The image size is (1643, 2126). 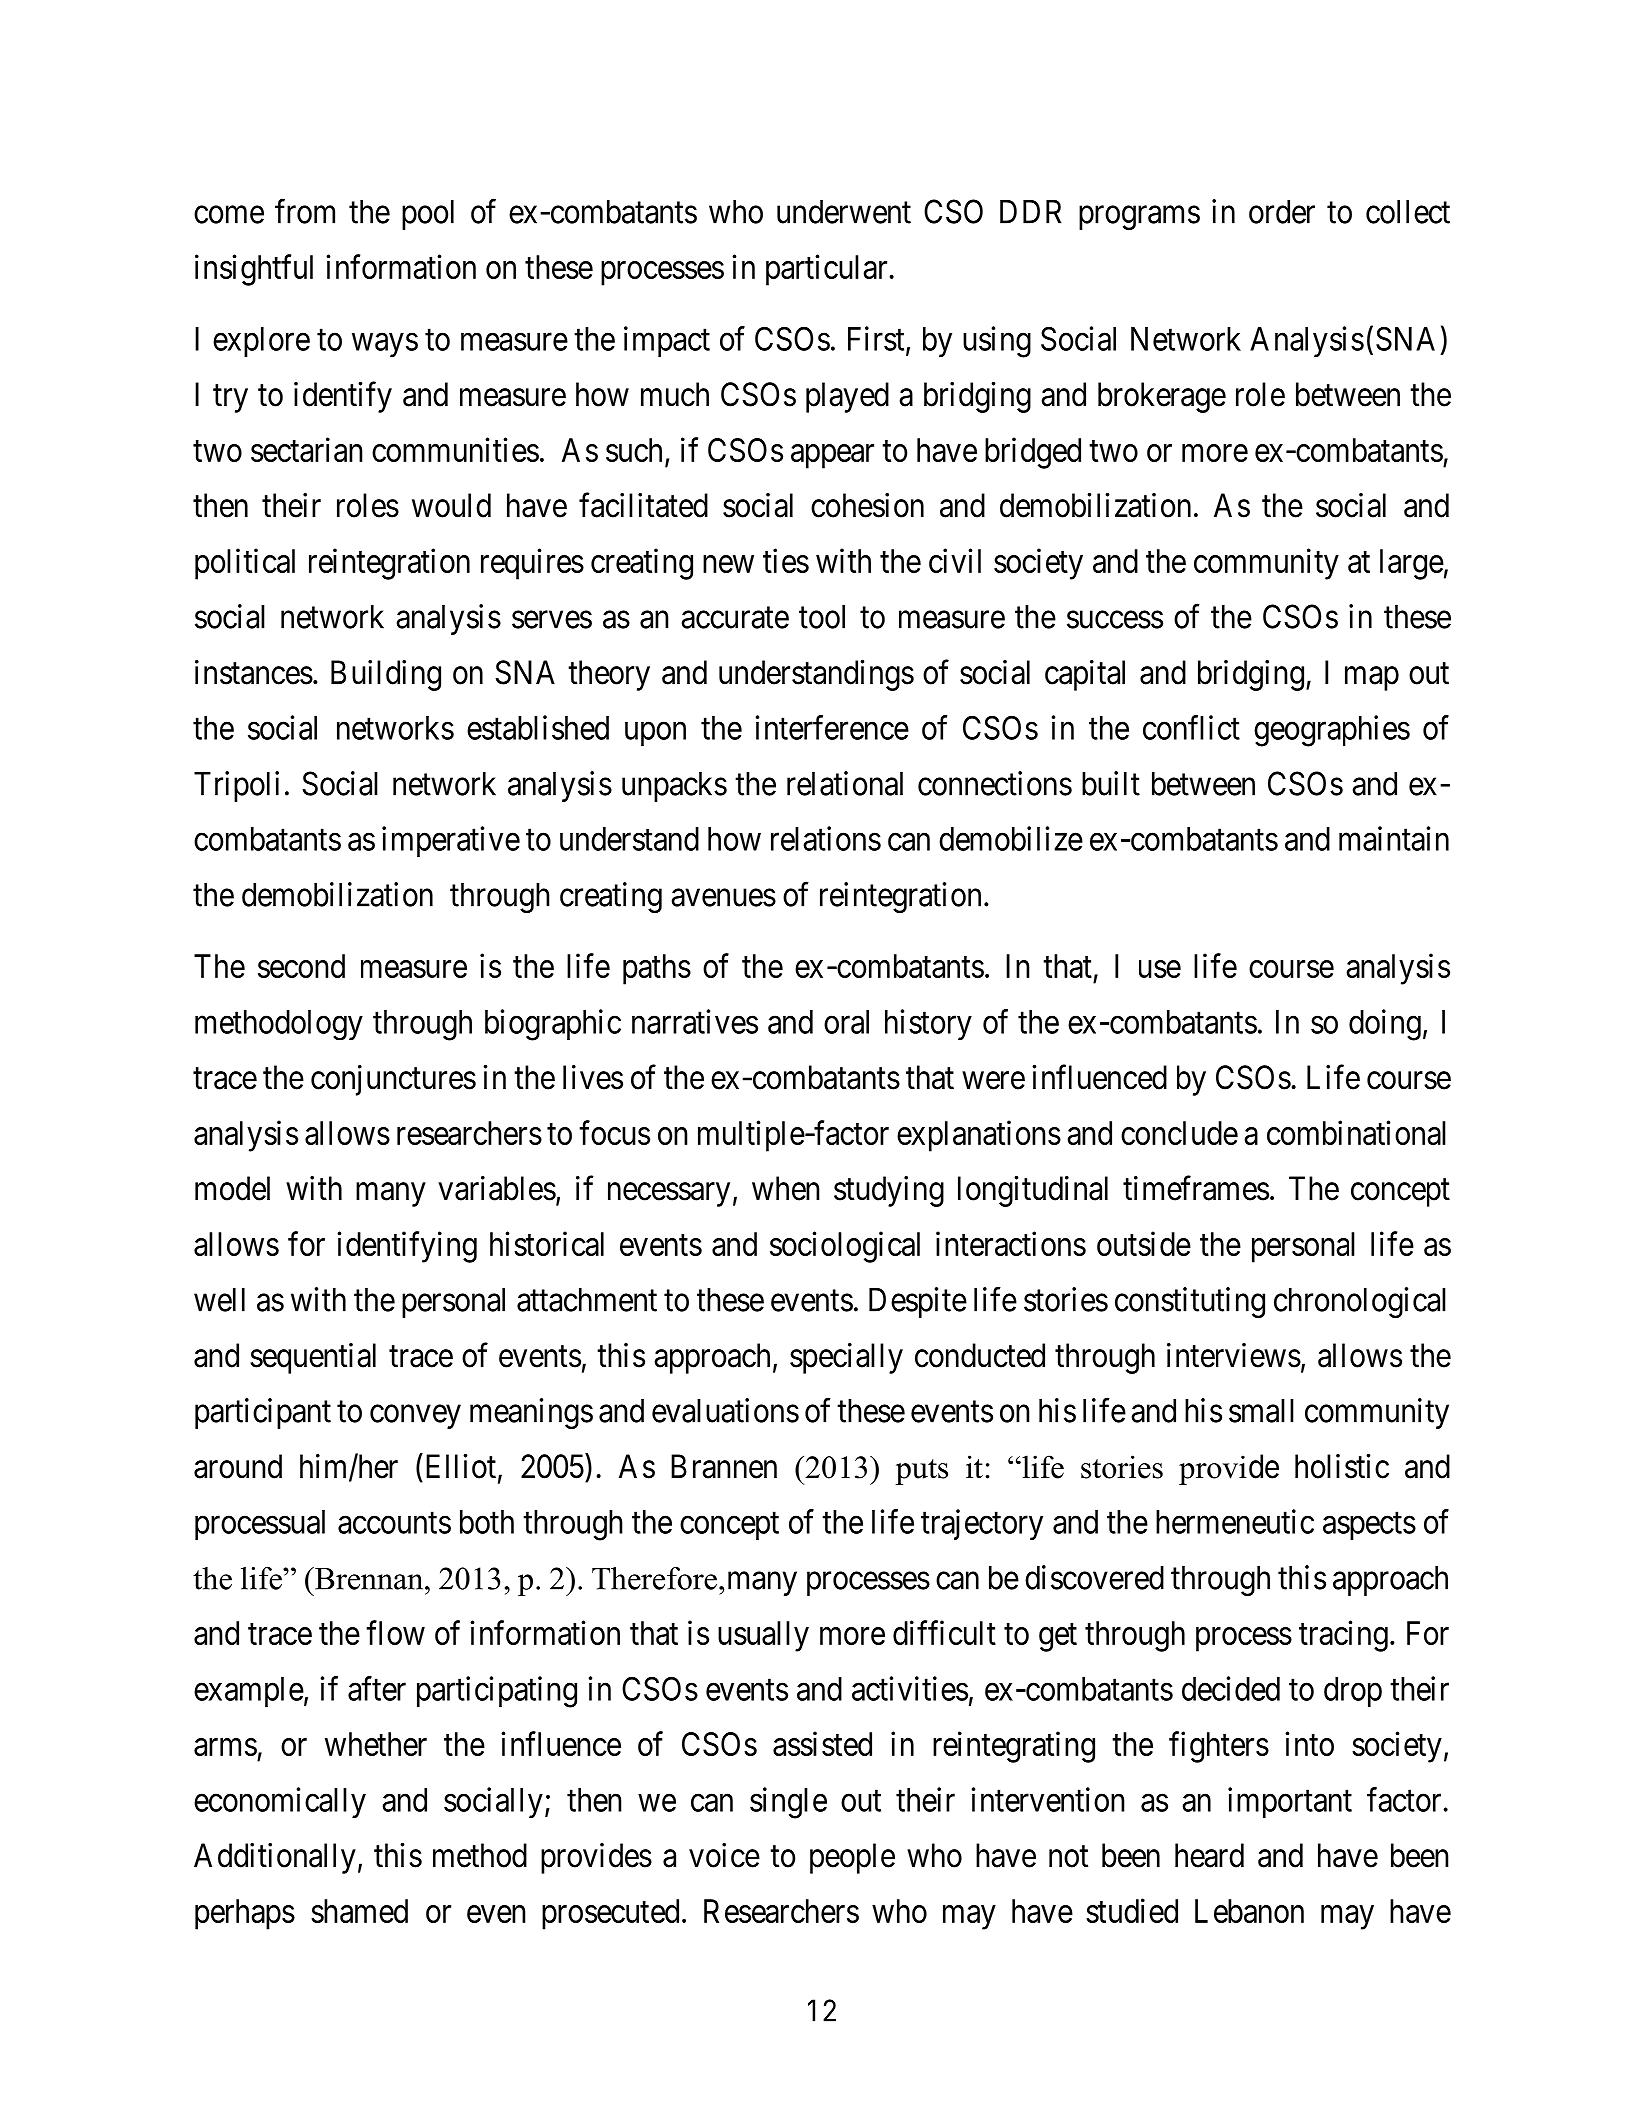 What do you see at coordinates (451, 841) in the document?
I see `imperative` at bounding box center [451, 841].
